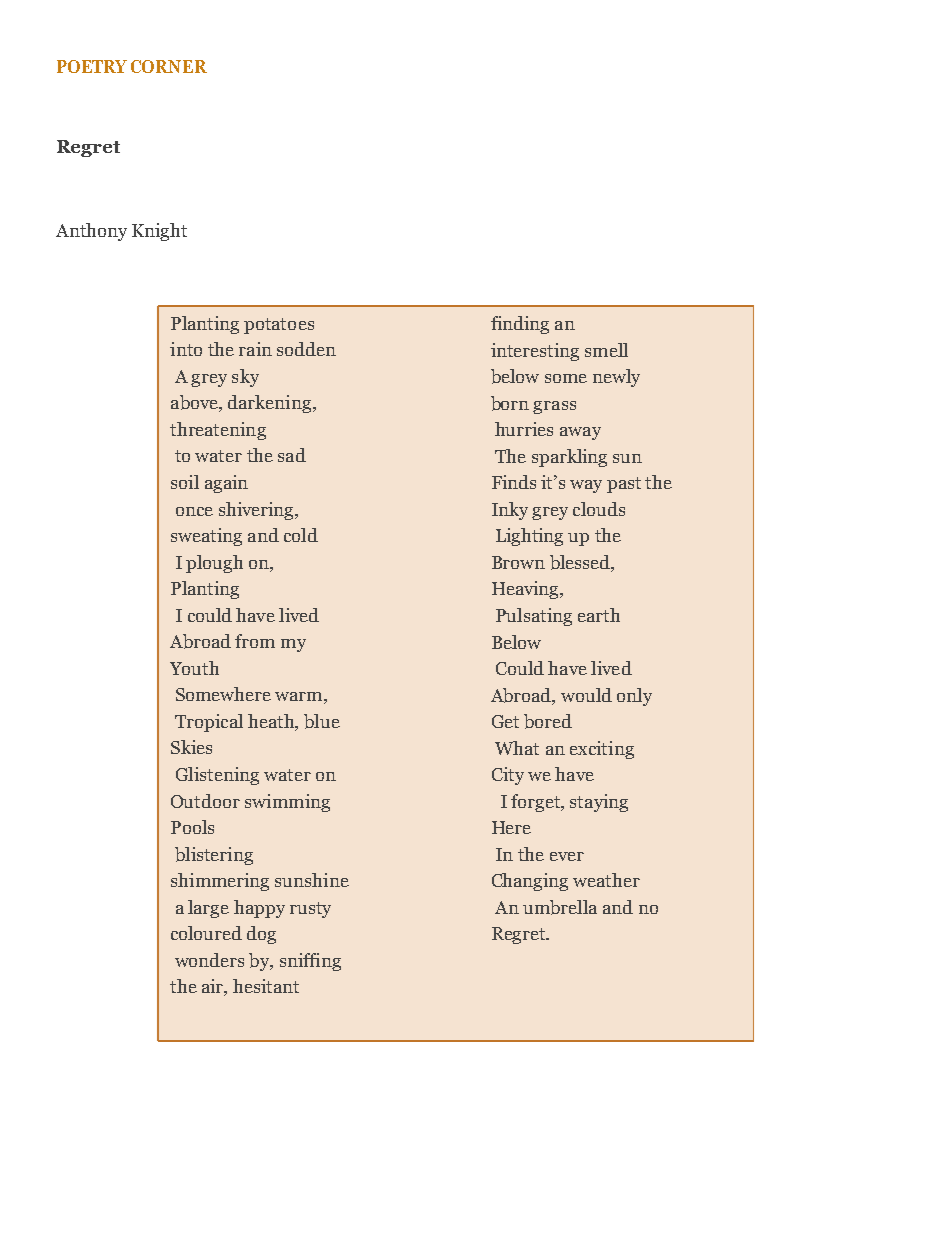 This document has width=952, height=1233. What do you see at coordinates (606, 350) in the document?
I see `smell` at bounding box center [606, 350].
